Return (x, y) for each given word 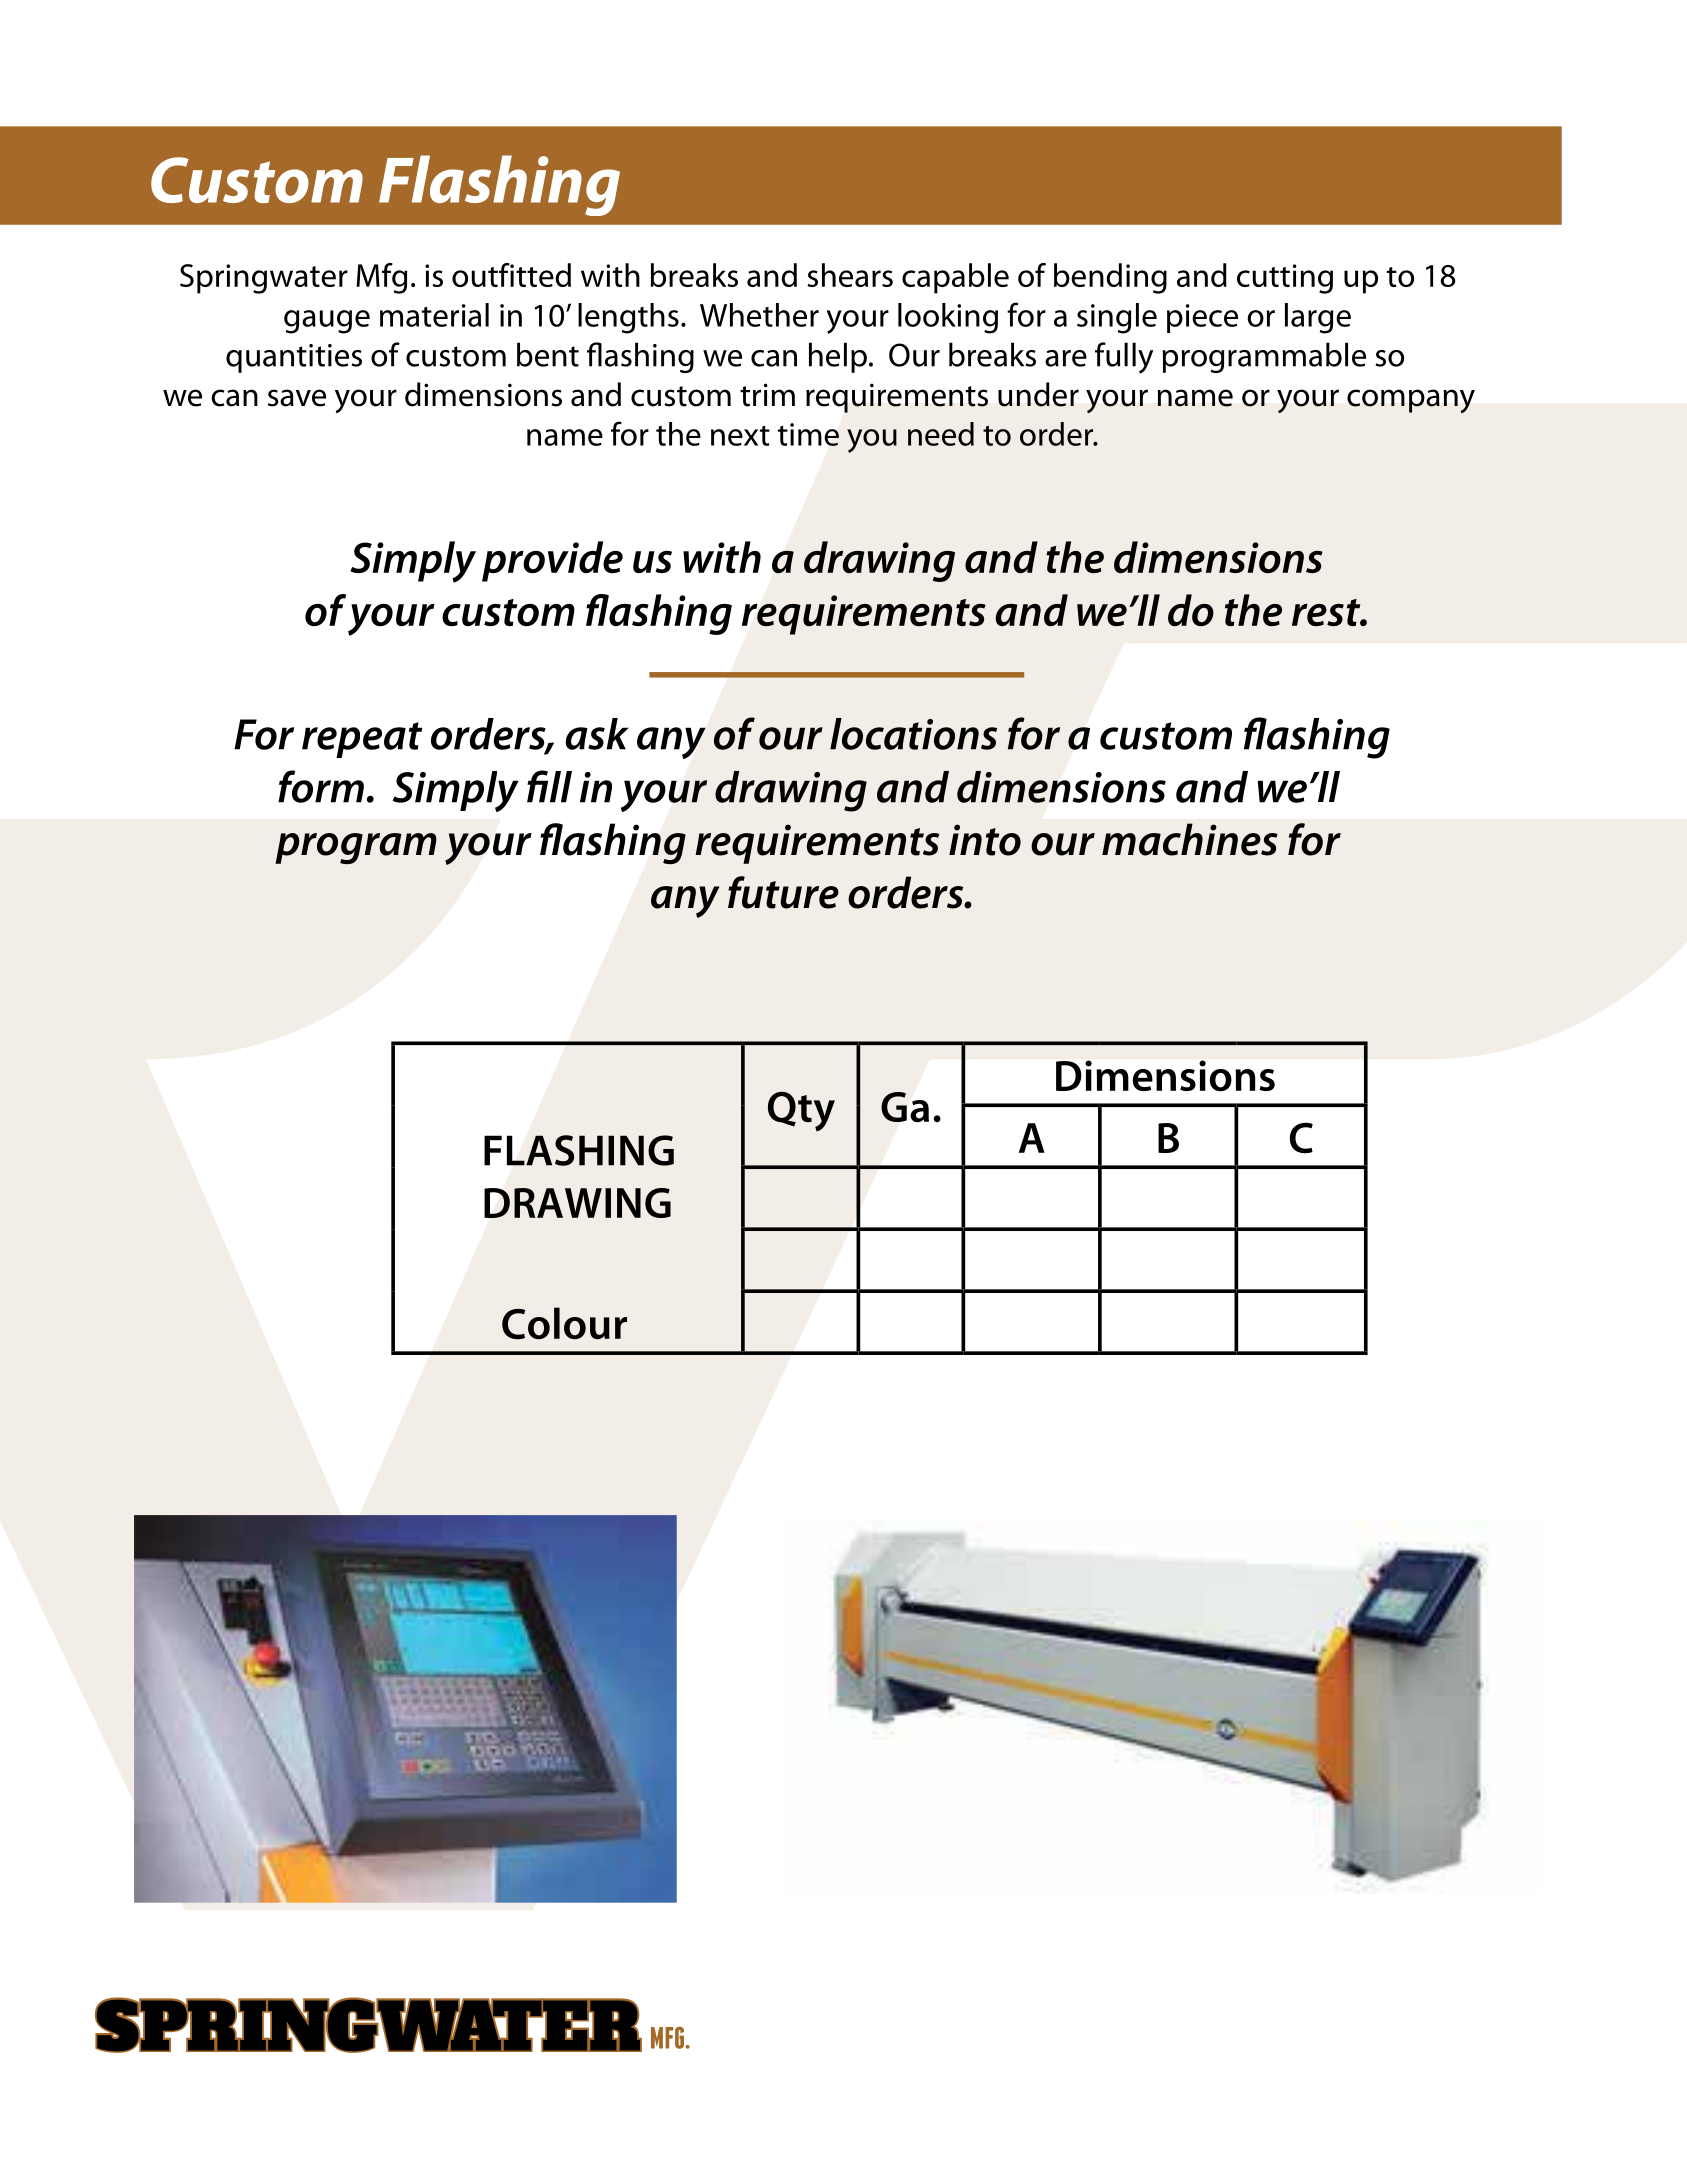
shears (850, 275)
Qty (801, 1111)
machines (1190, 839)
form (321, 786)
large (1318, 318)
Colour (564, 1323)
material (434, 315)
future (783, 892)
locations (913, 734)
